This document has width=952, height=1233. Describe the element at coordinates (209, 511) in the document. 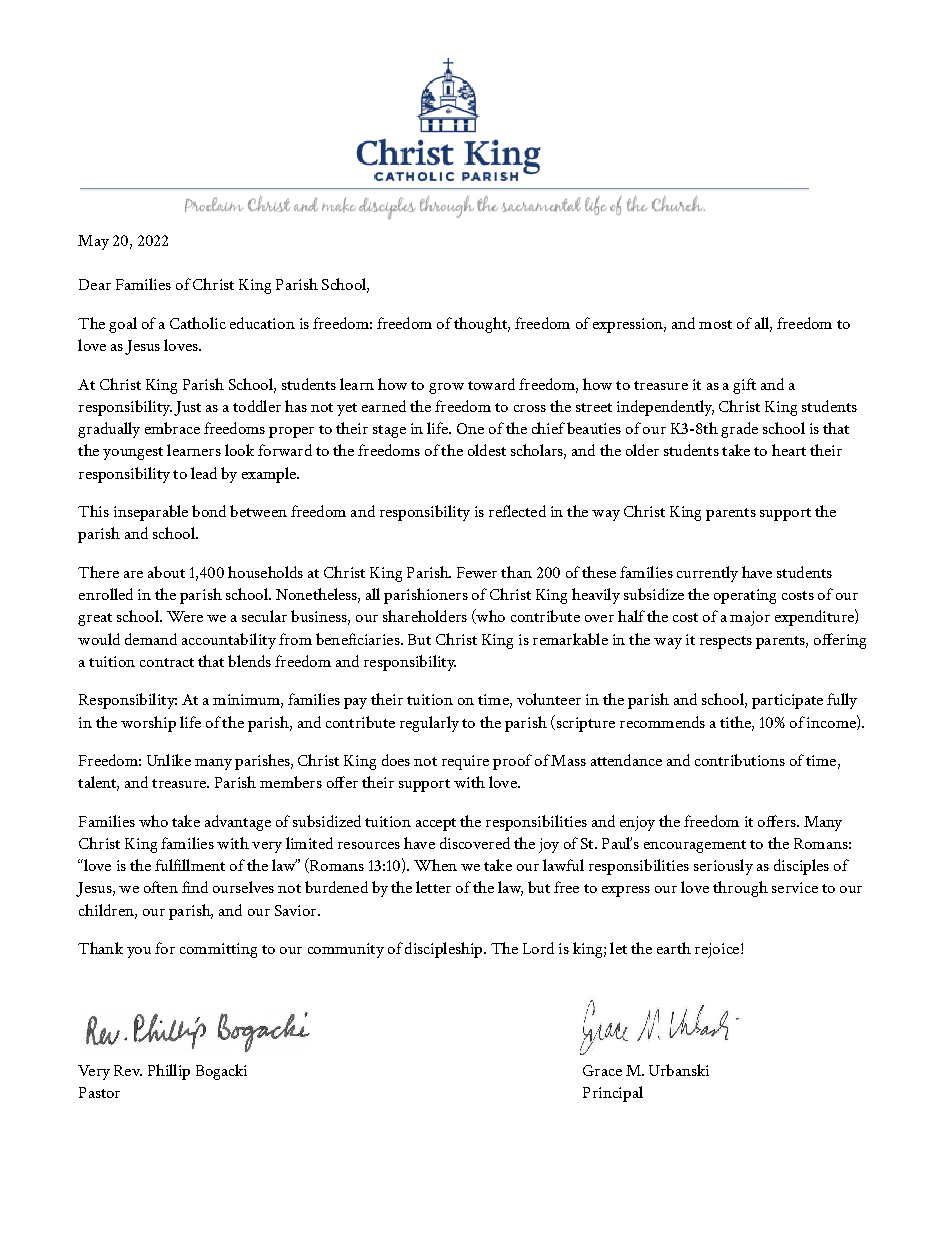

I see `bond` at that location.
